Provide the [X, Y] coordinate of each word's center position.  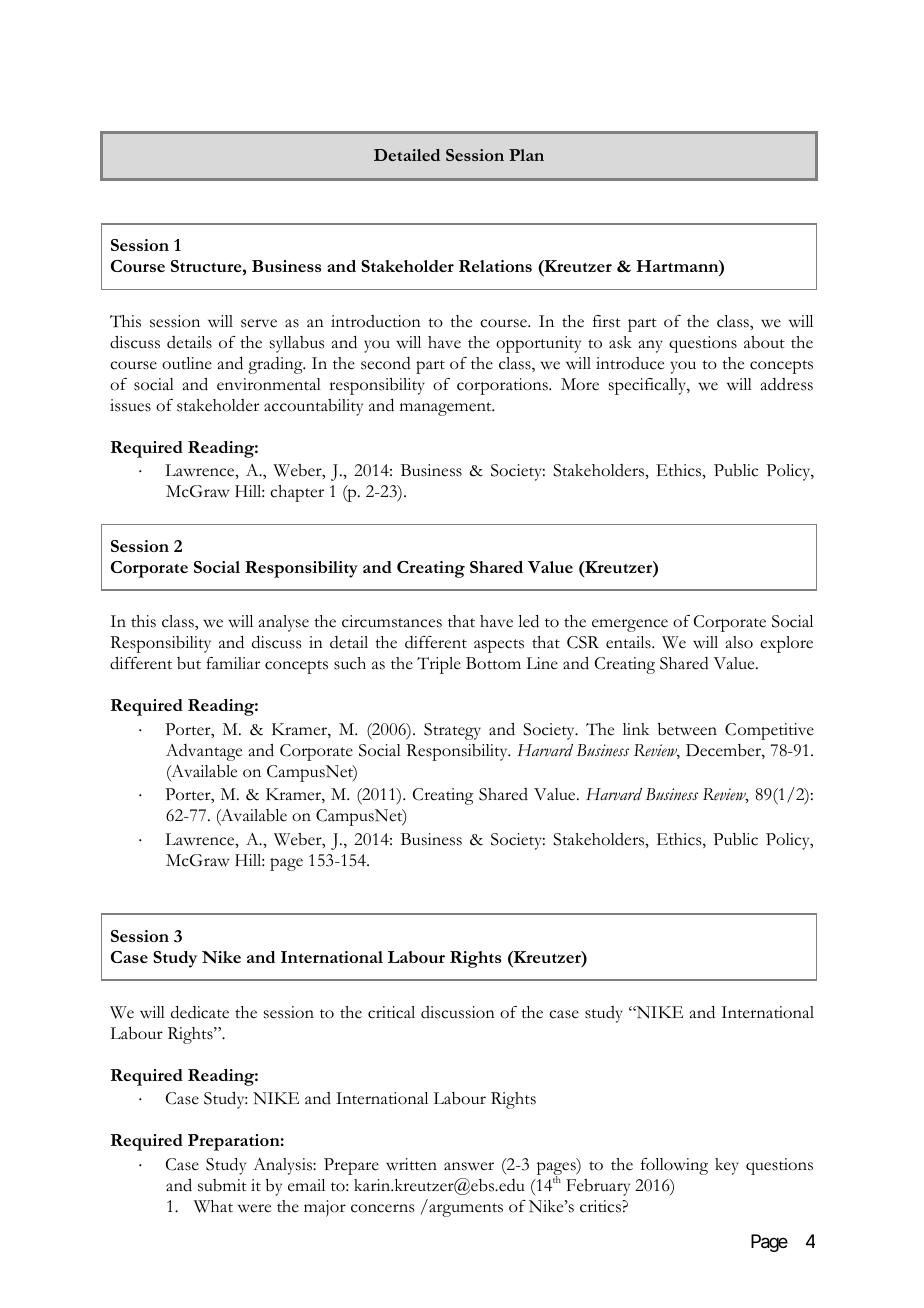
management [447, 409]
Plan [526, 155]
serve [259, 323]
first [607, 321]
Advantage [204, 752]
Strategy [452, 731]
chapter [297, 493]
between [687, 729]
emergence [630, 625]
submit [222, 1185]
